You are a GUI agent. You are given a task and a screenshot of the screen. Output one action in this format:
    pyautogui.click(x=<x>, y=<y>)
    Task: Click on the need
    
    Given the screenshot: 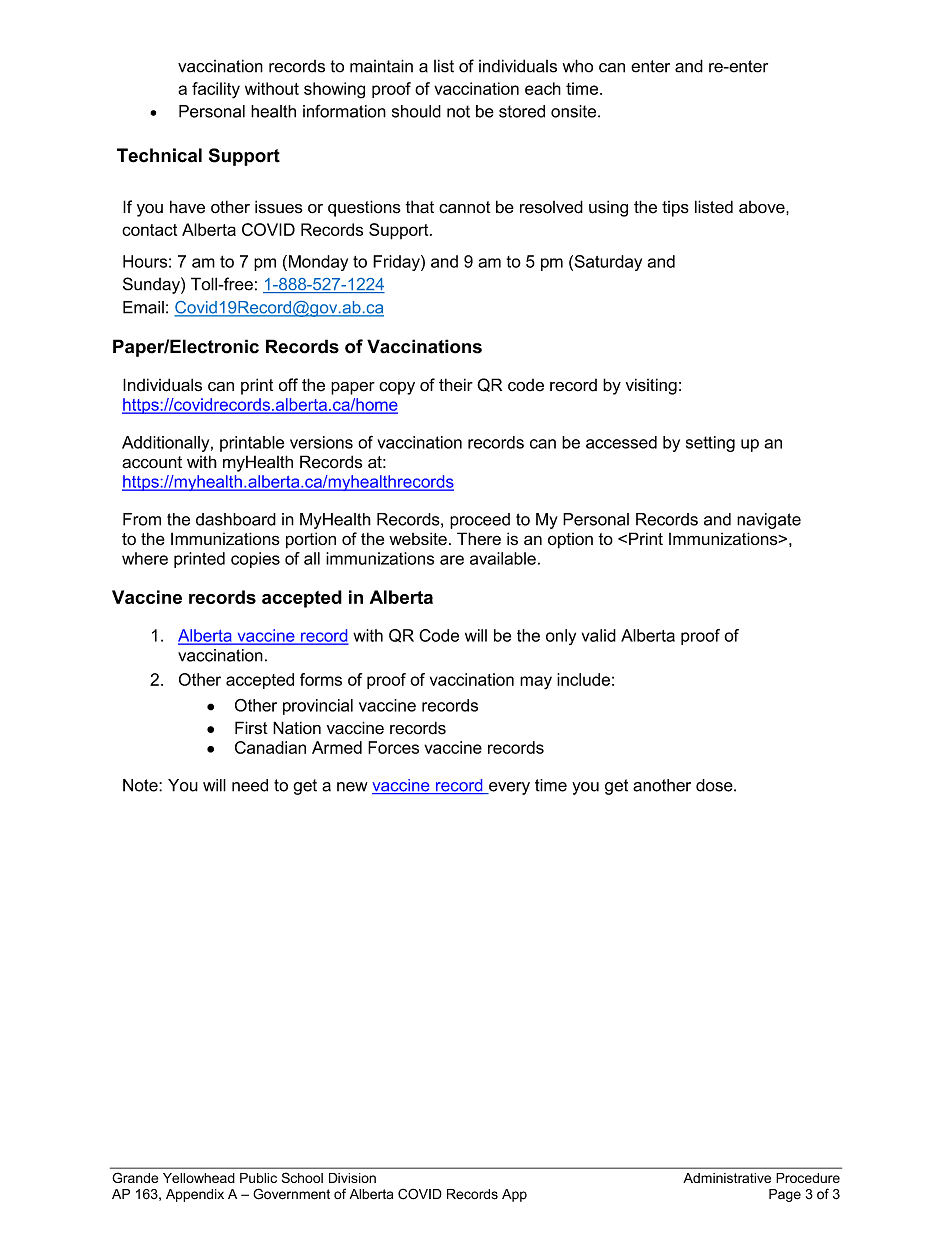 What is the action you would take?
    pyautogui.click(x=250, y=785)
